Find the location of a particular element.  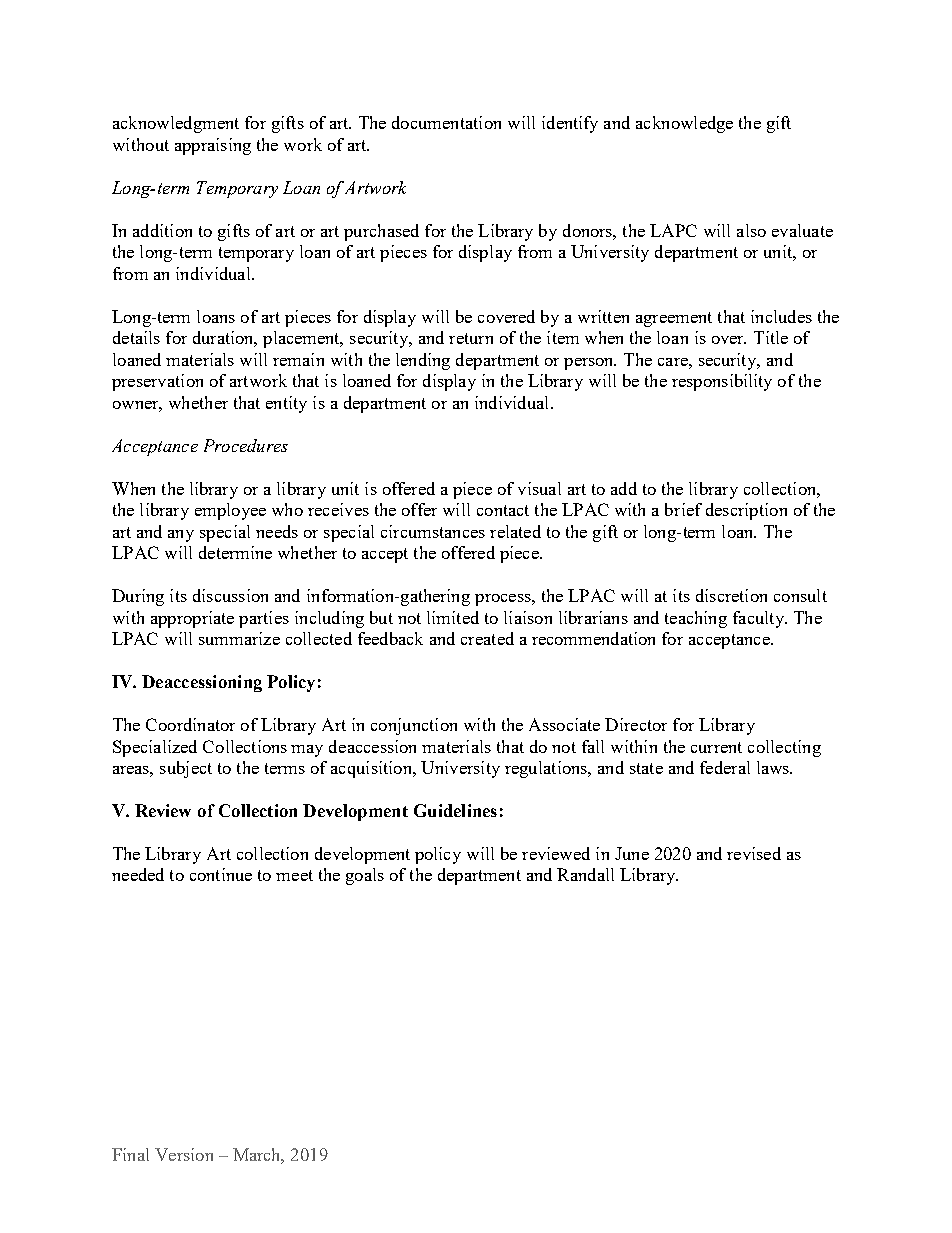

appraising is located at coordinates (213, 146).
